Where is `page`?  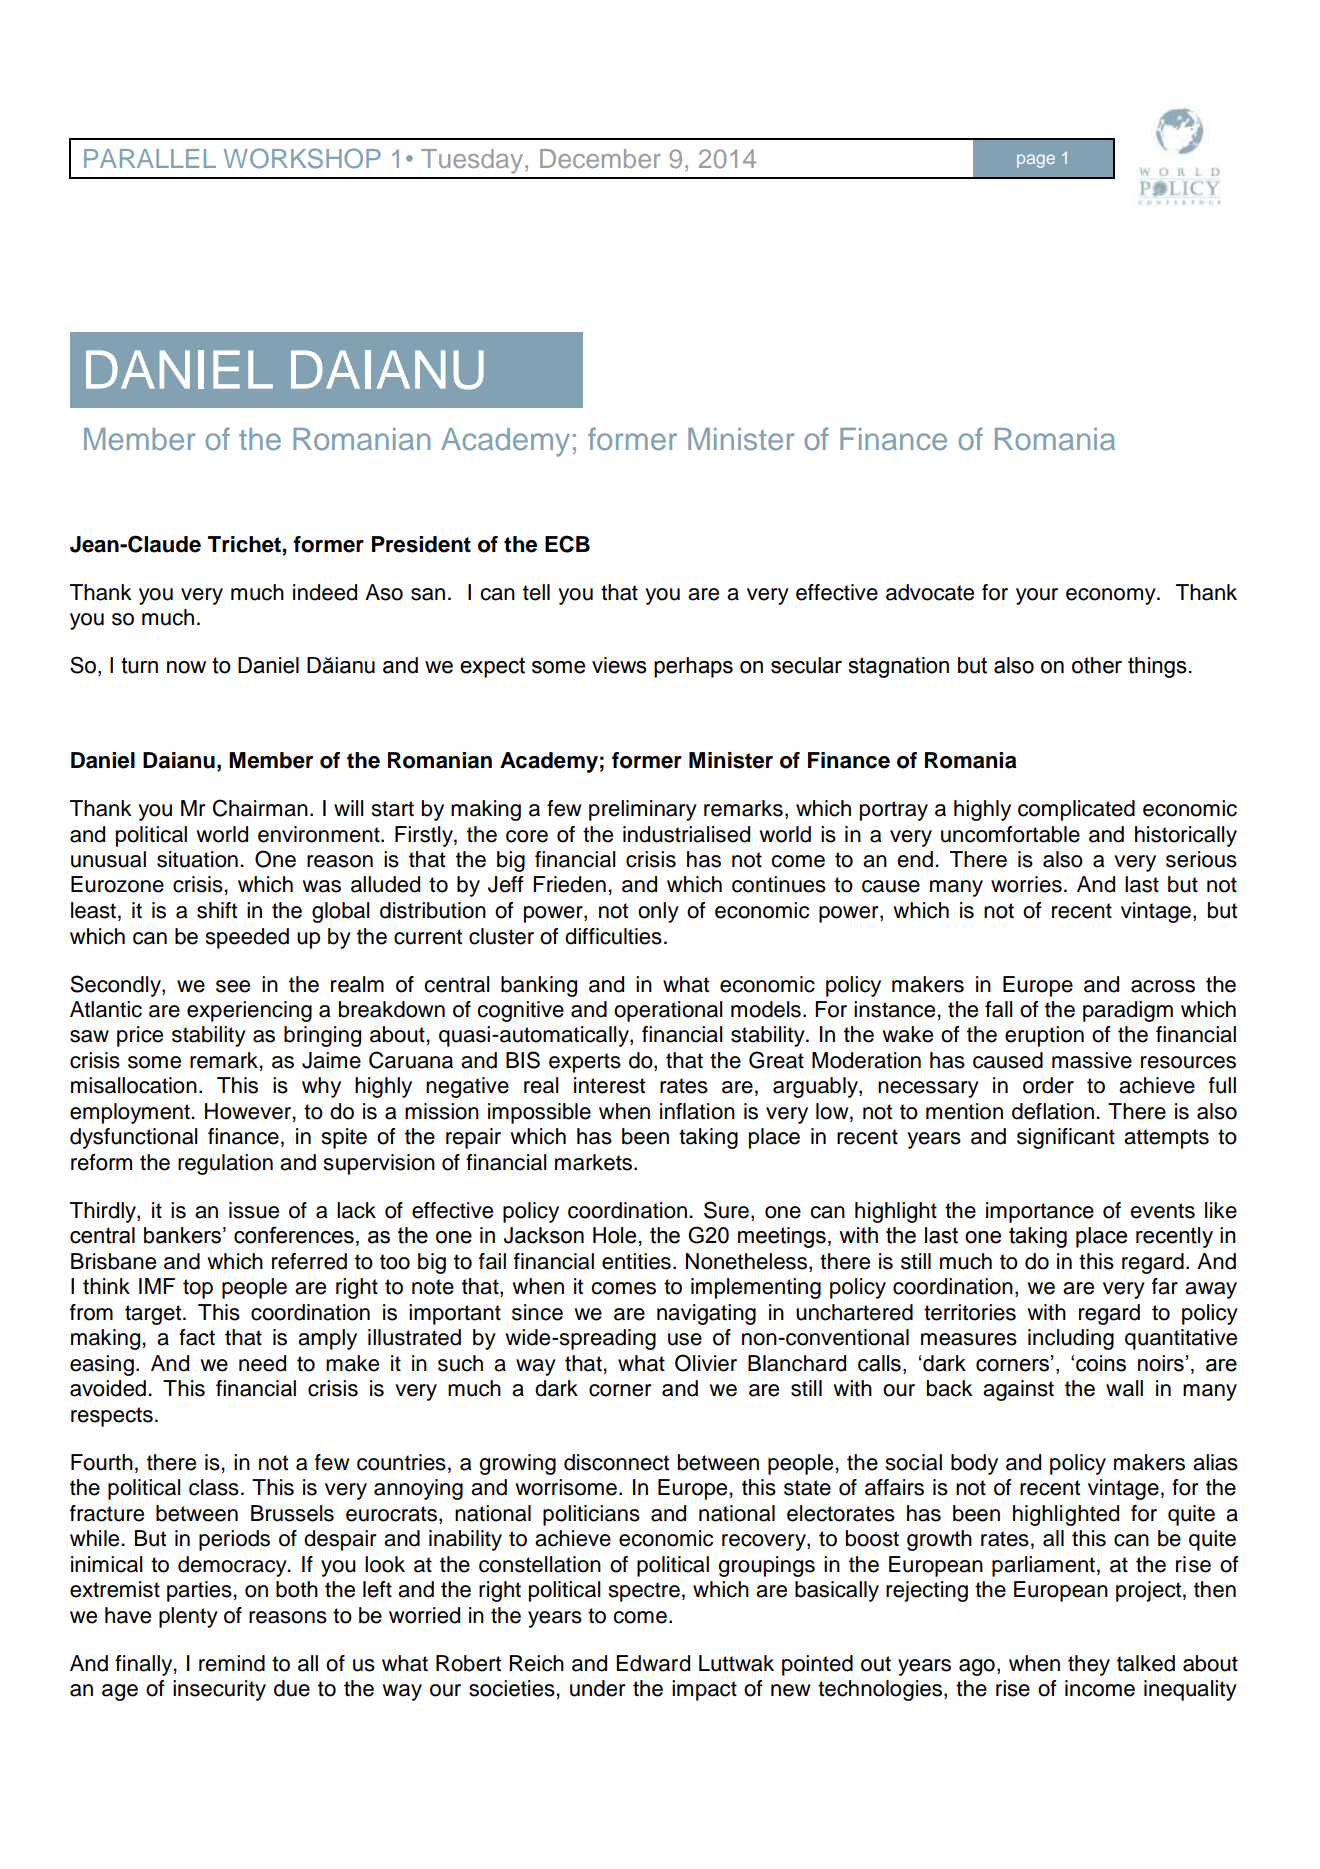
page is located at coordinates (1036, 161).
